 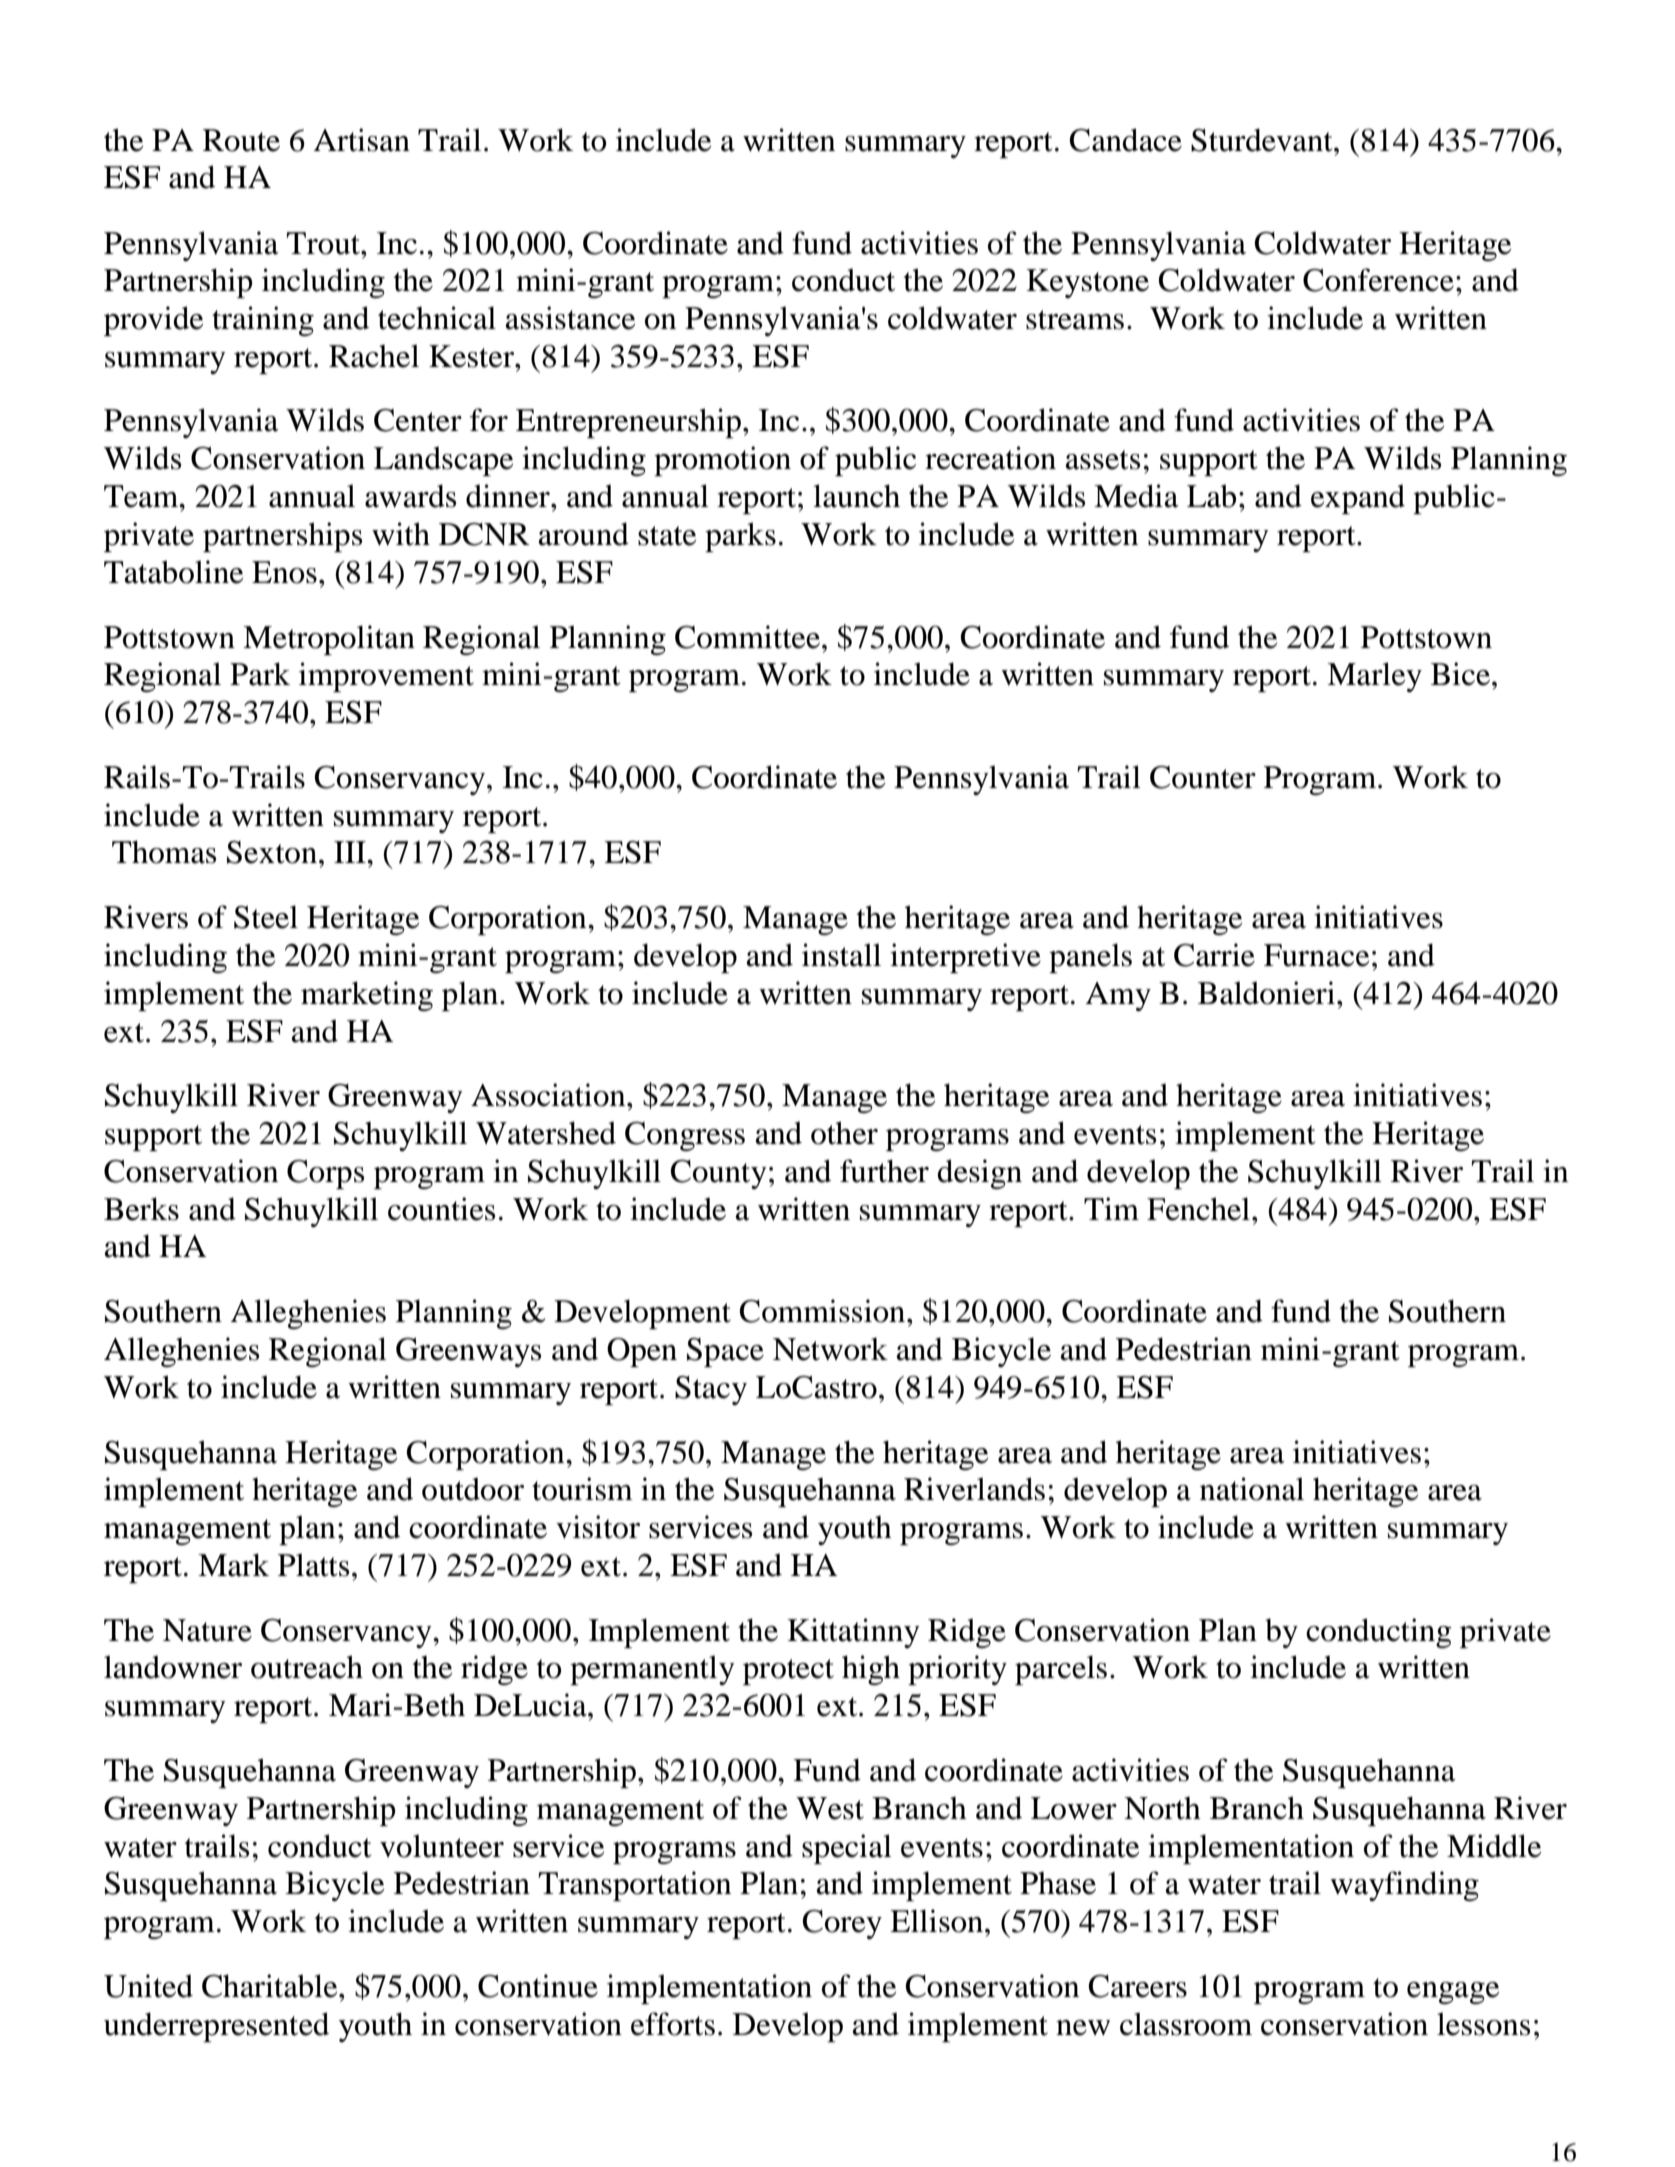 I want to click on Trout, so click(x=324, y=243).
